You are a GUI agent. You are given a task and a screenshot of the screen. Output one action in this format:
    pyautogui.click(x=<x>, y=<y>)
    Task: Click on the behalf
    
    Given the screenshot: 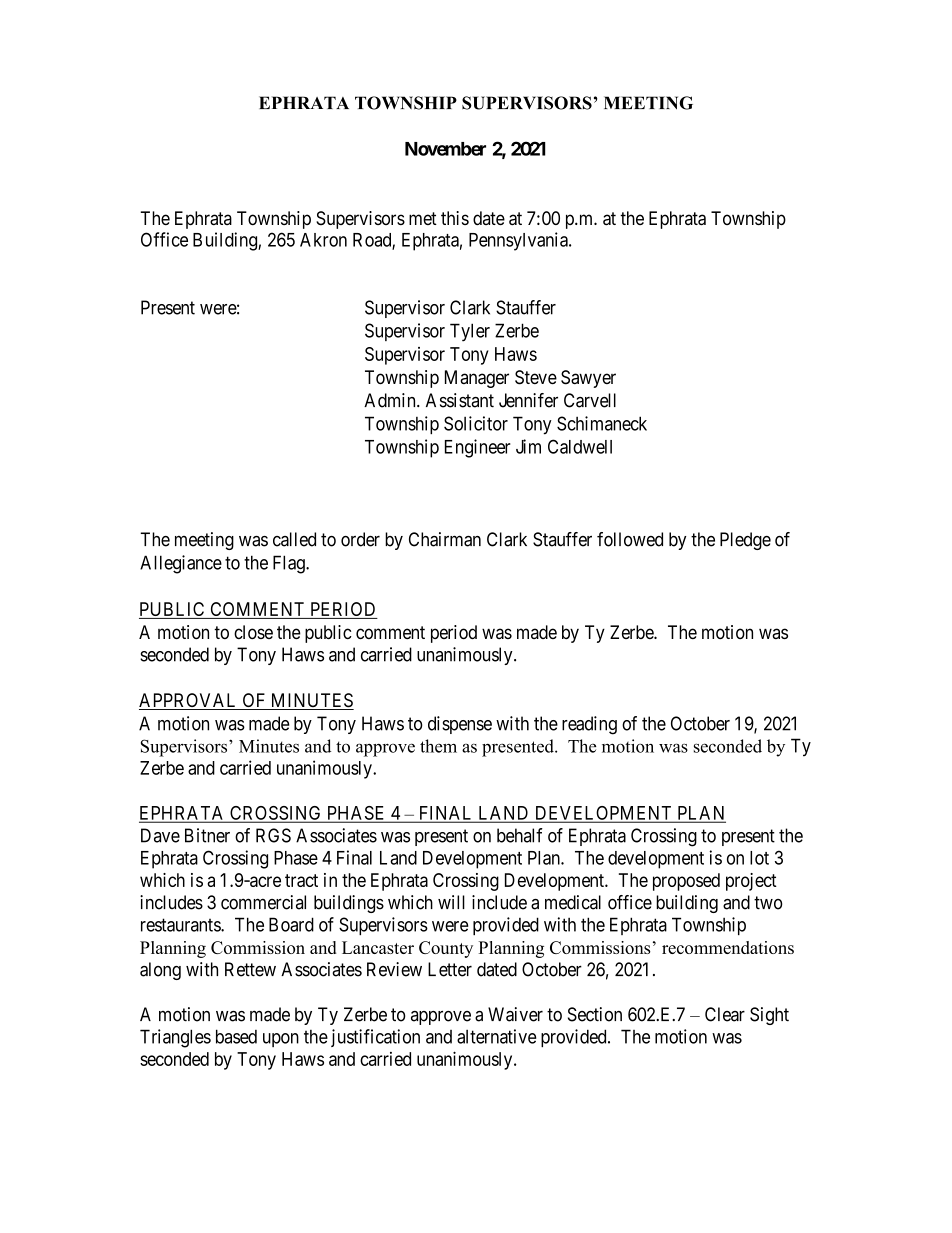 What is the action you would take?
    pyautogui.click(x=520, y=835)
